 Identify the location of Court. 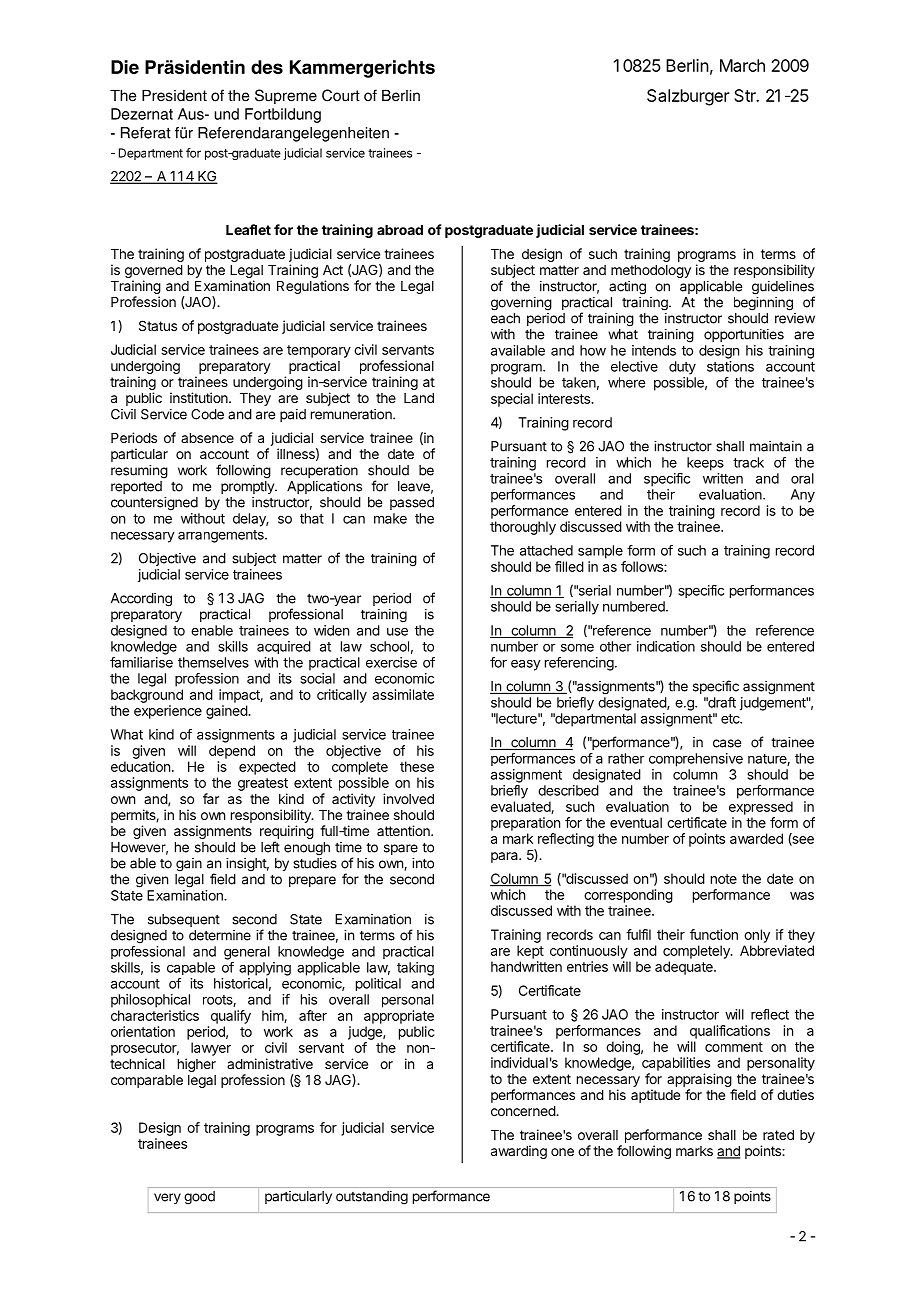
(341, 95).
